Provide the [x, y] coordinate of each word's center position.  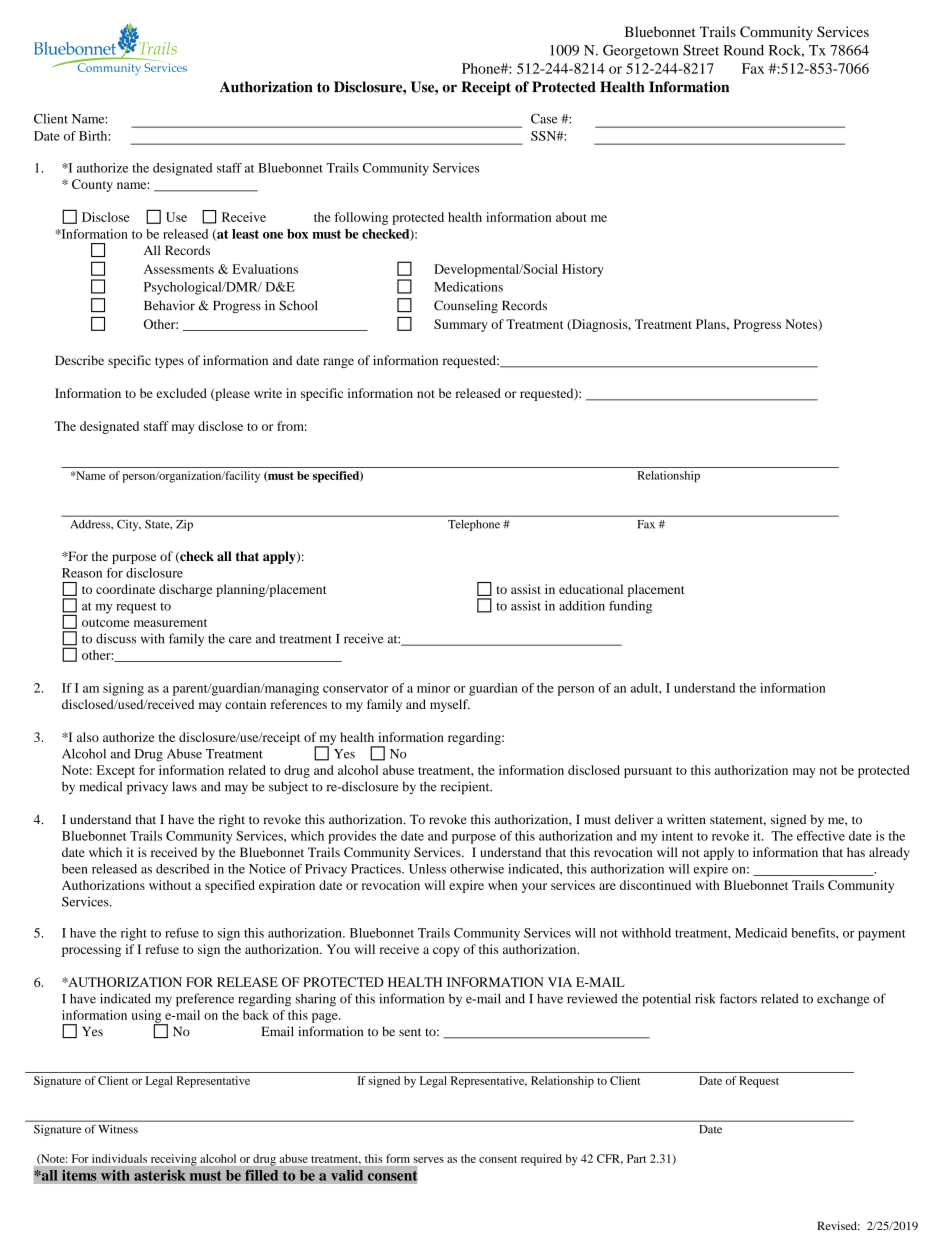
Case [544, 119]
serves [428, 1160]
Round [743, 50]
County [92, 185]
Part [636, 1158]
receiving [174, 1160]
